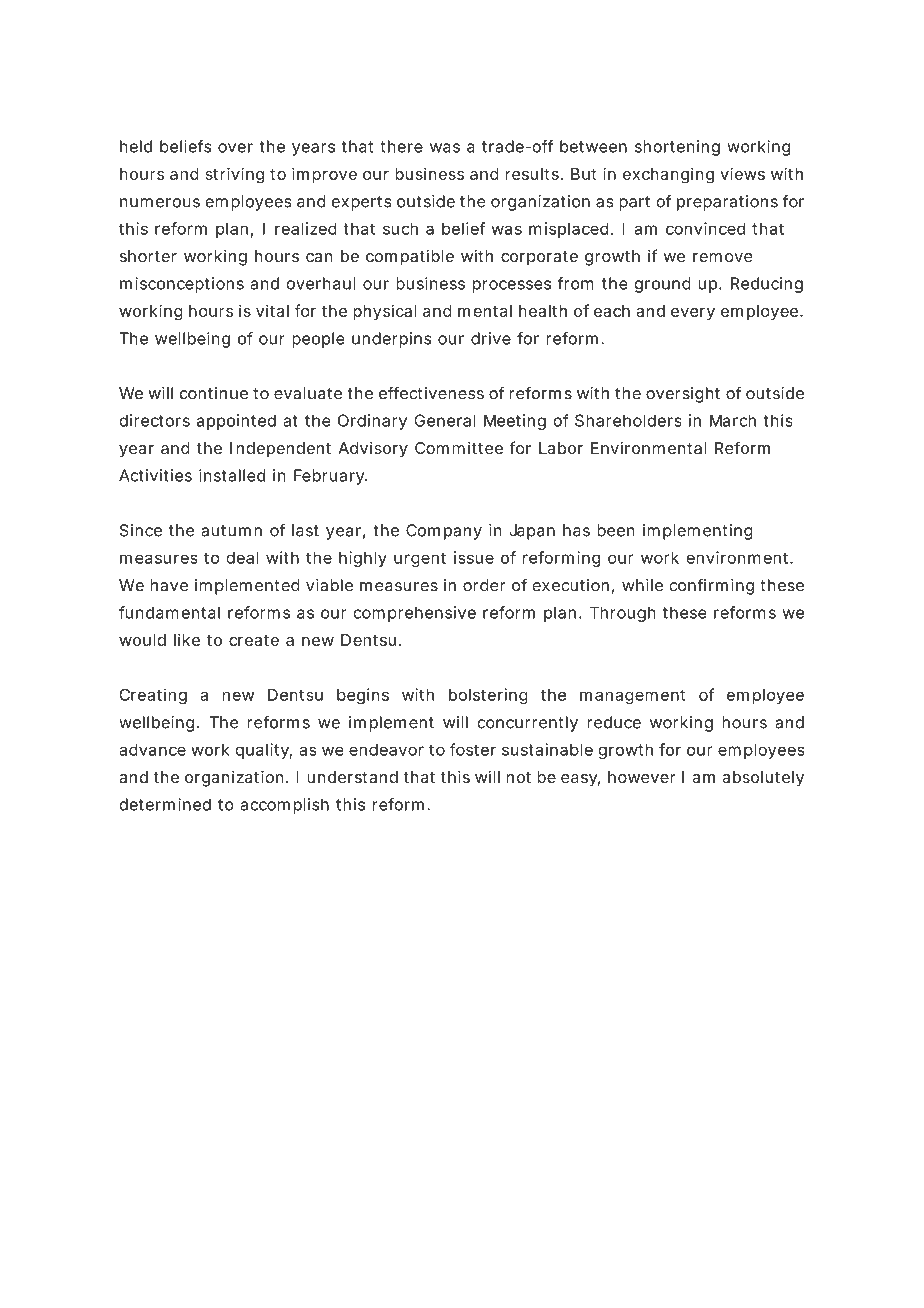 This image has height=1308, width=924. What do you see at coordinates (459, 448) in the image?
I see `Committee` at bounding box center [459, 448].
